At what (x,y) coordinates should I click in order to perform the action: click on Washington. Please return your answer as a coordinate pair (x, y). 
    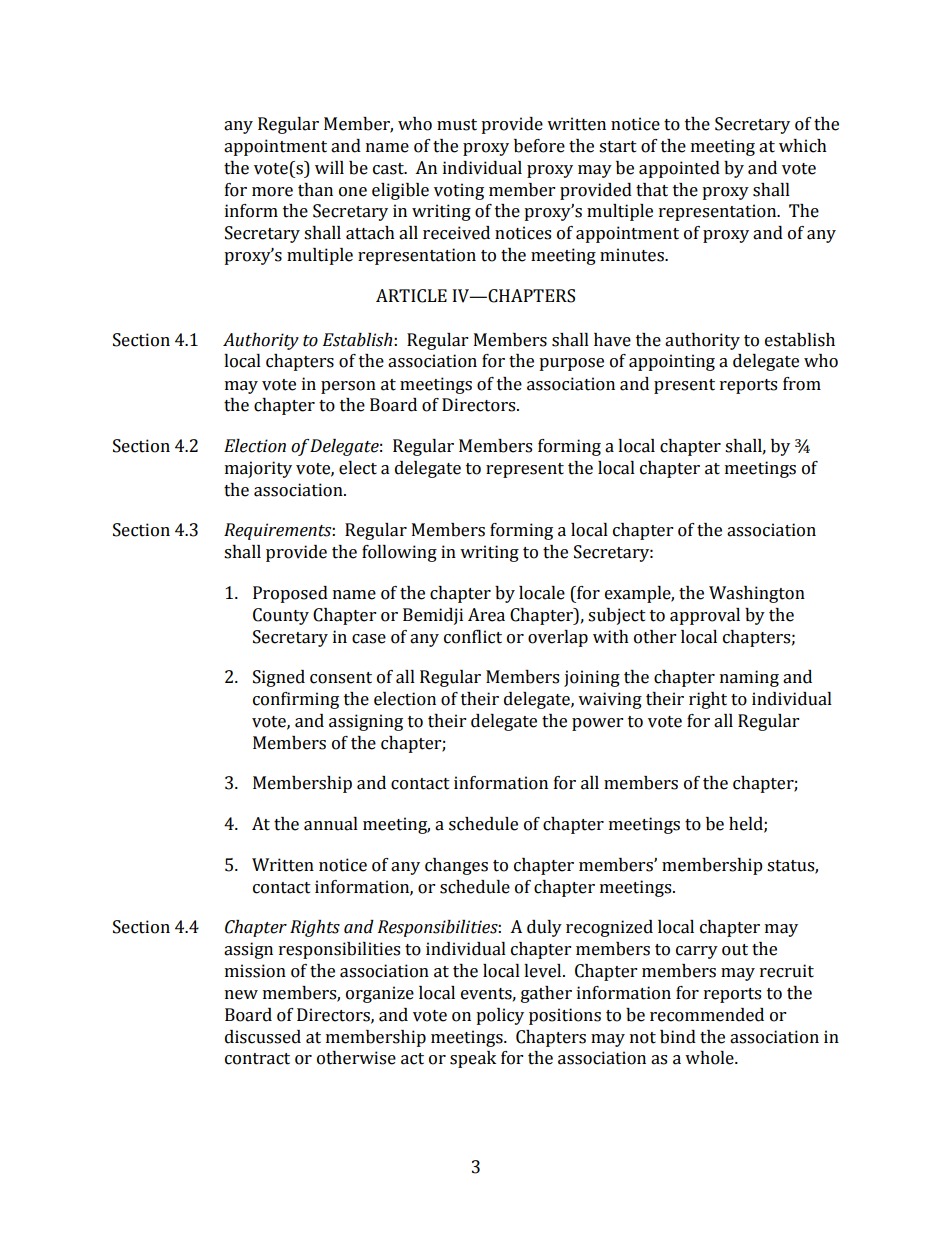
    Looking at the image, I should click on (757, 594).
